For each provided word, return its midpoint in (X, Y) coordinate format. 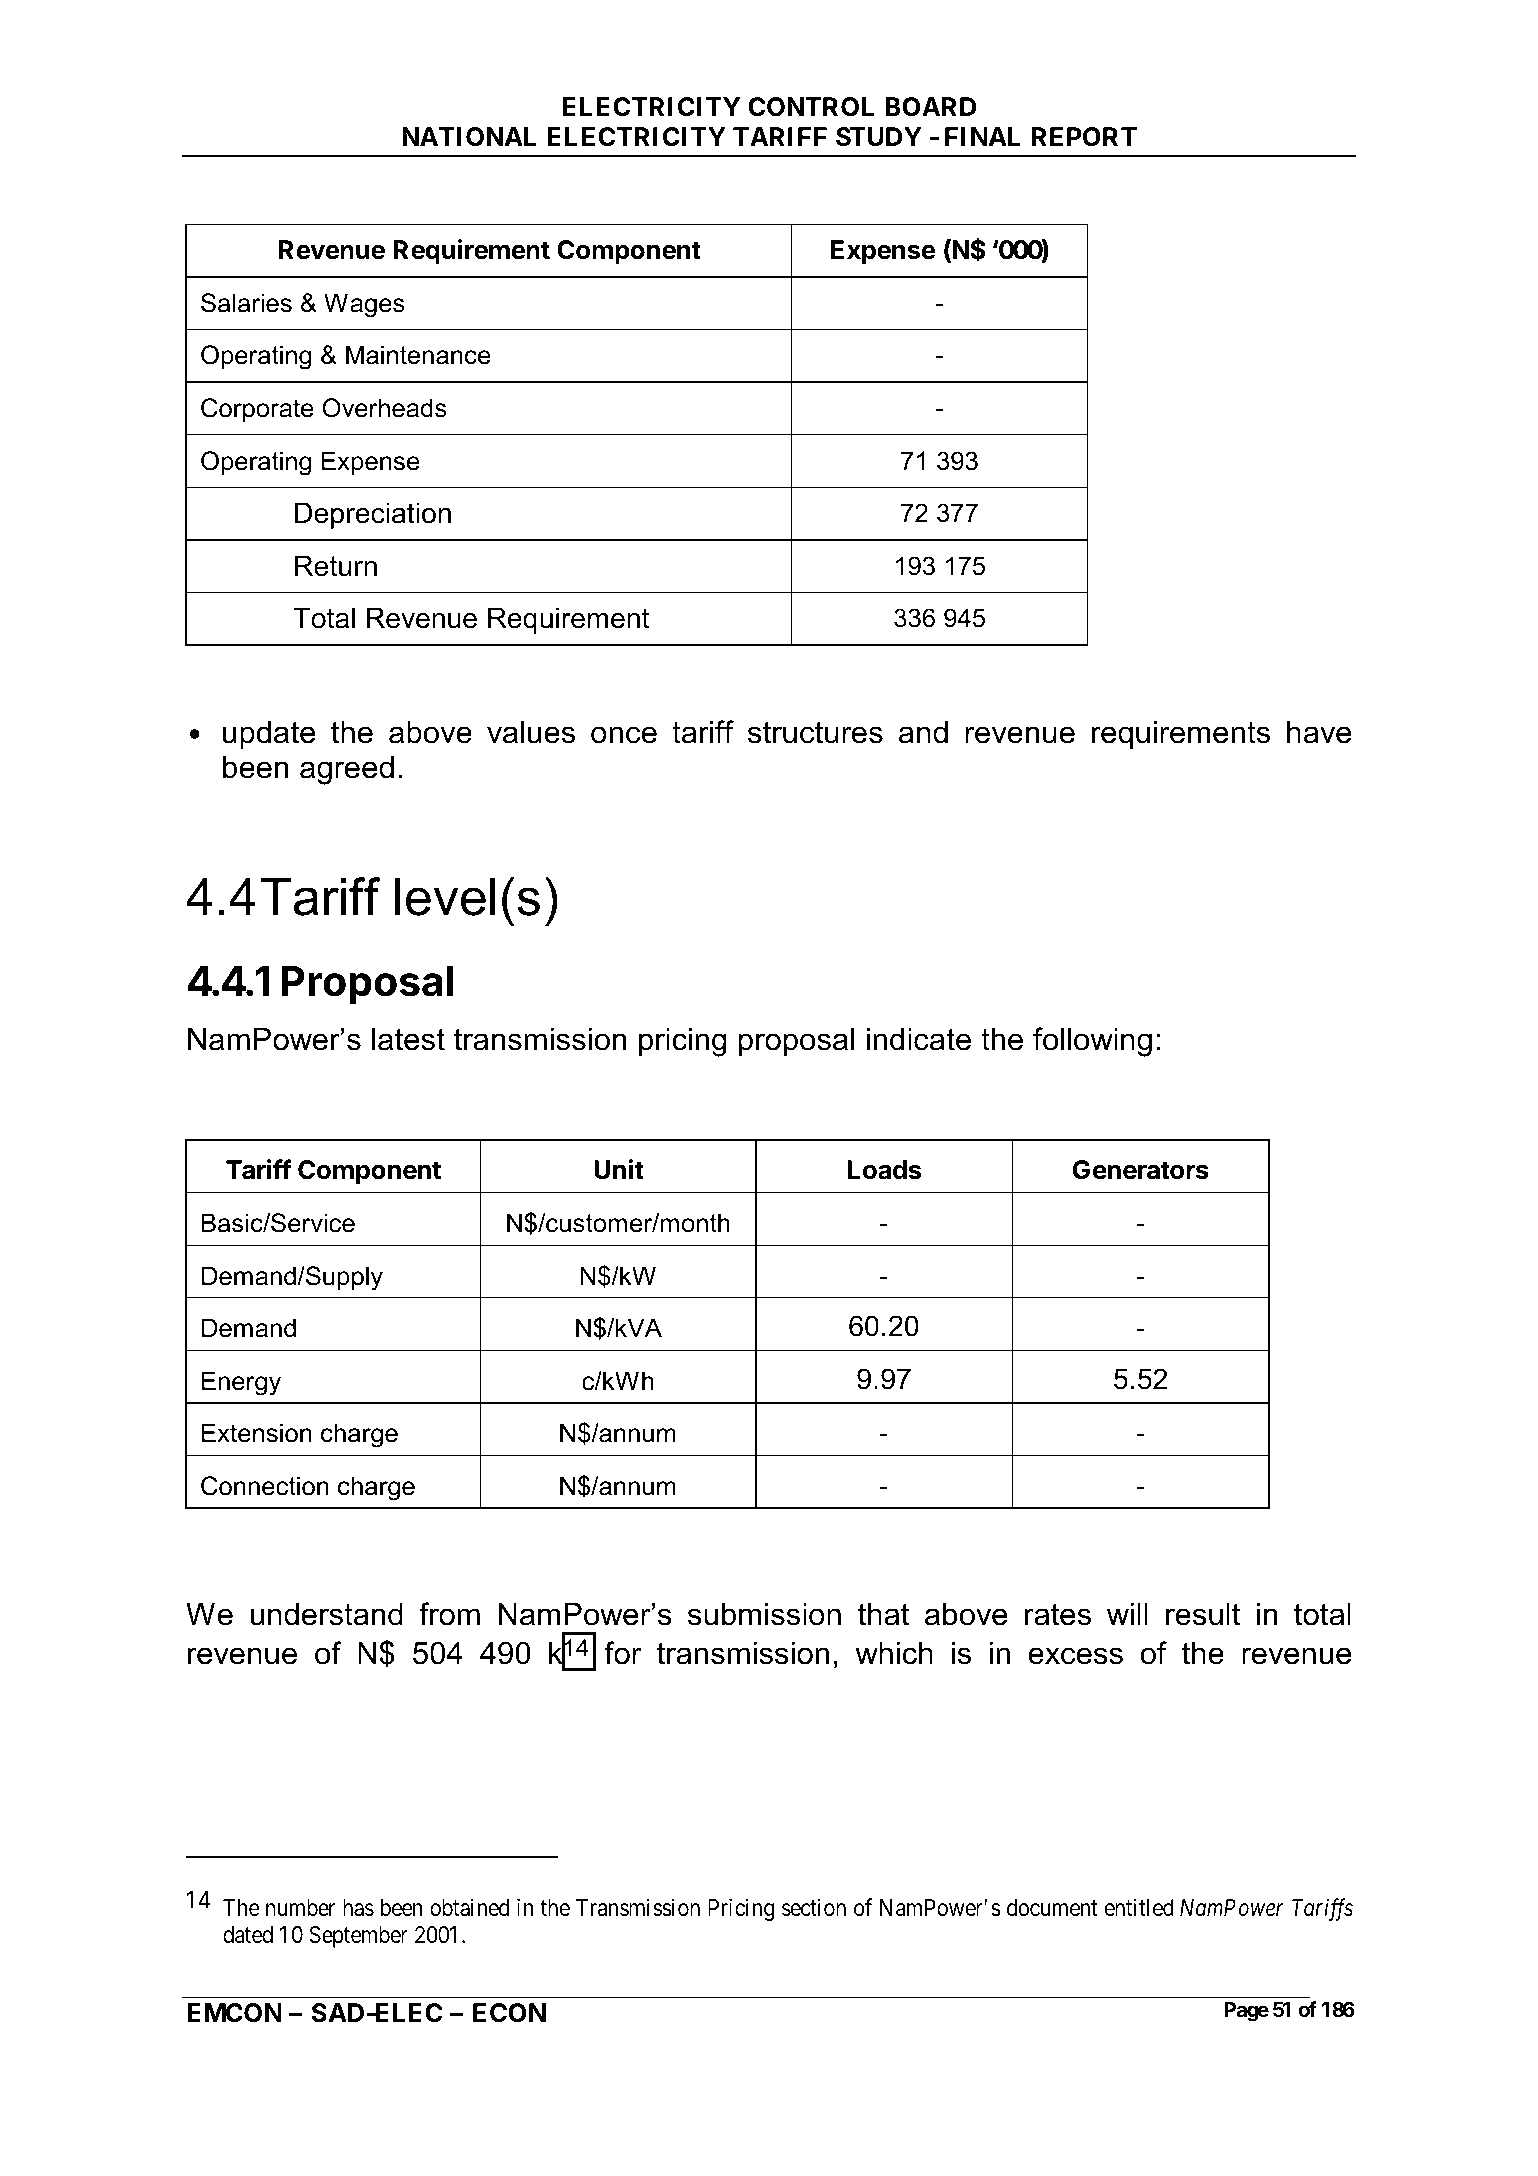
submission (764, 1614)
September (359, 1937)
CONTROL (811, 107)
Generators (1141, 1170)
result (1203, 1614)
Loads (884, 1170)
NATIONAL (469, 137)
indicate (919, 1039)
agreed (347, 770)
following (1092, 1042)
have (1319, 732)
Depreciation (373, 515)
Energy (241, 1383)
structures (815, 732)
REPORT (1084, 137)
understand (327, 1614)
